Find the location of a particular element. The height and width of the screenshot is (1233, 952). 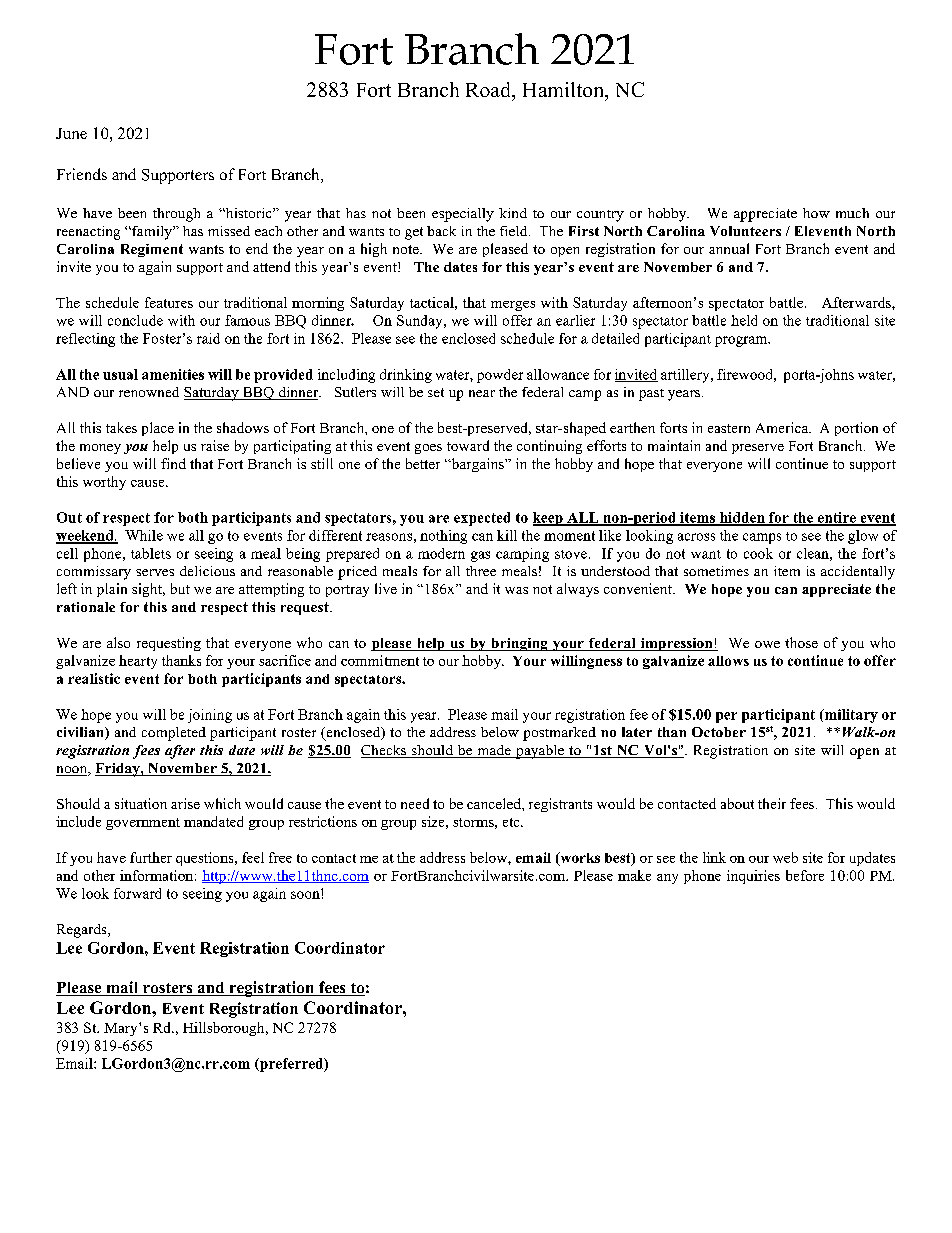

serves is located at coordinates (155, 572).
